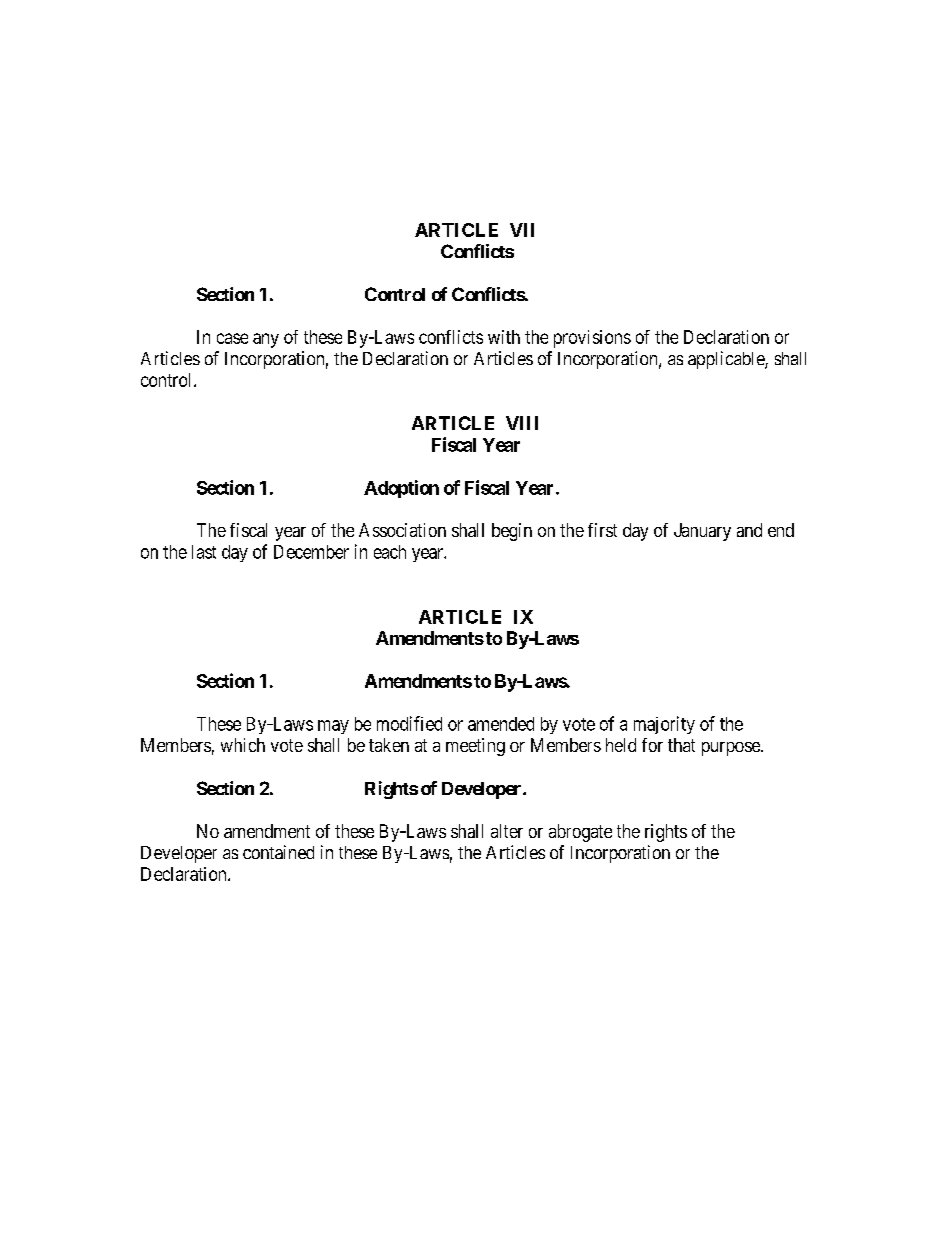 The width and height of the screenshot is (952, 1233). Describe the element at coordinates (727, 360) in the screenshot. I see `applicable` at that location.
